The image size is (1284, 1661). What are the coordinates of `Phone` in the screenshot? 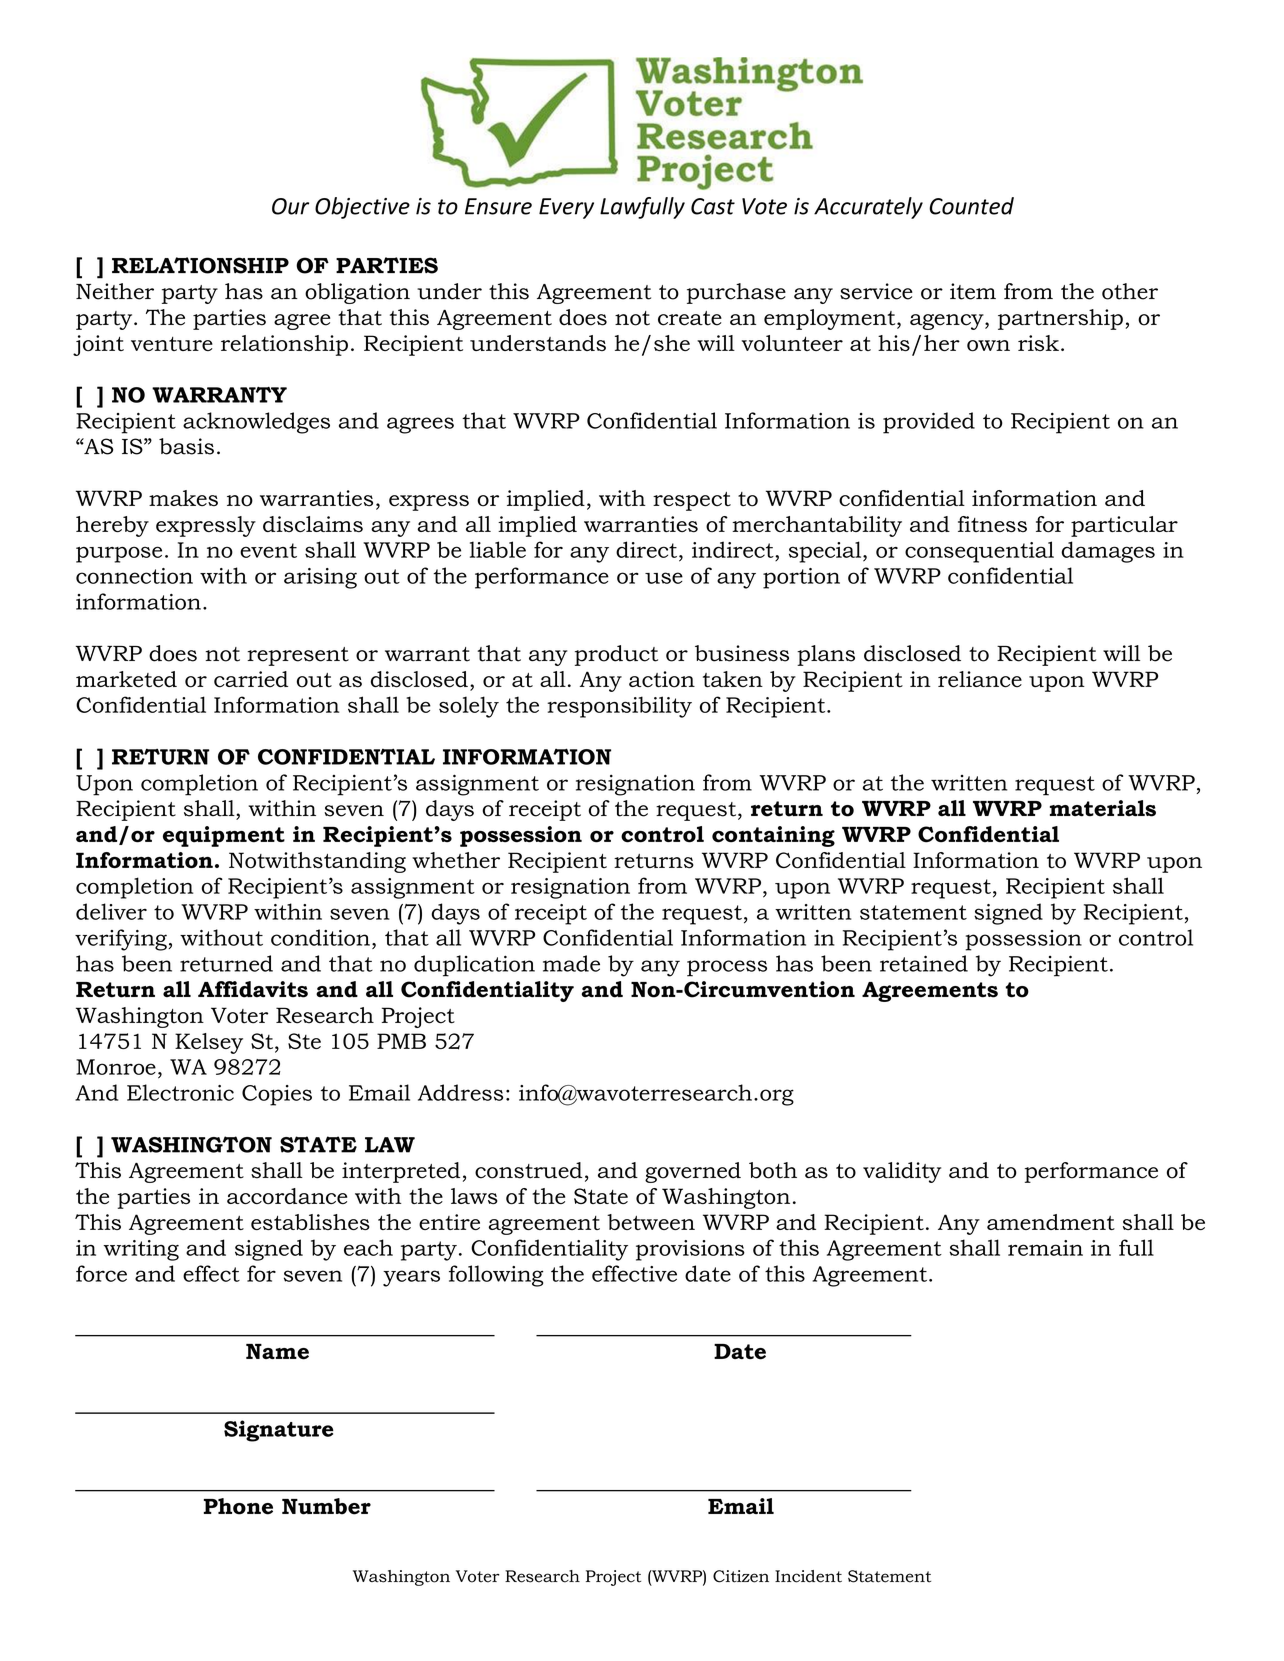 It's located at (238, 1506).
